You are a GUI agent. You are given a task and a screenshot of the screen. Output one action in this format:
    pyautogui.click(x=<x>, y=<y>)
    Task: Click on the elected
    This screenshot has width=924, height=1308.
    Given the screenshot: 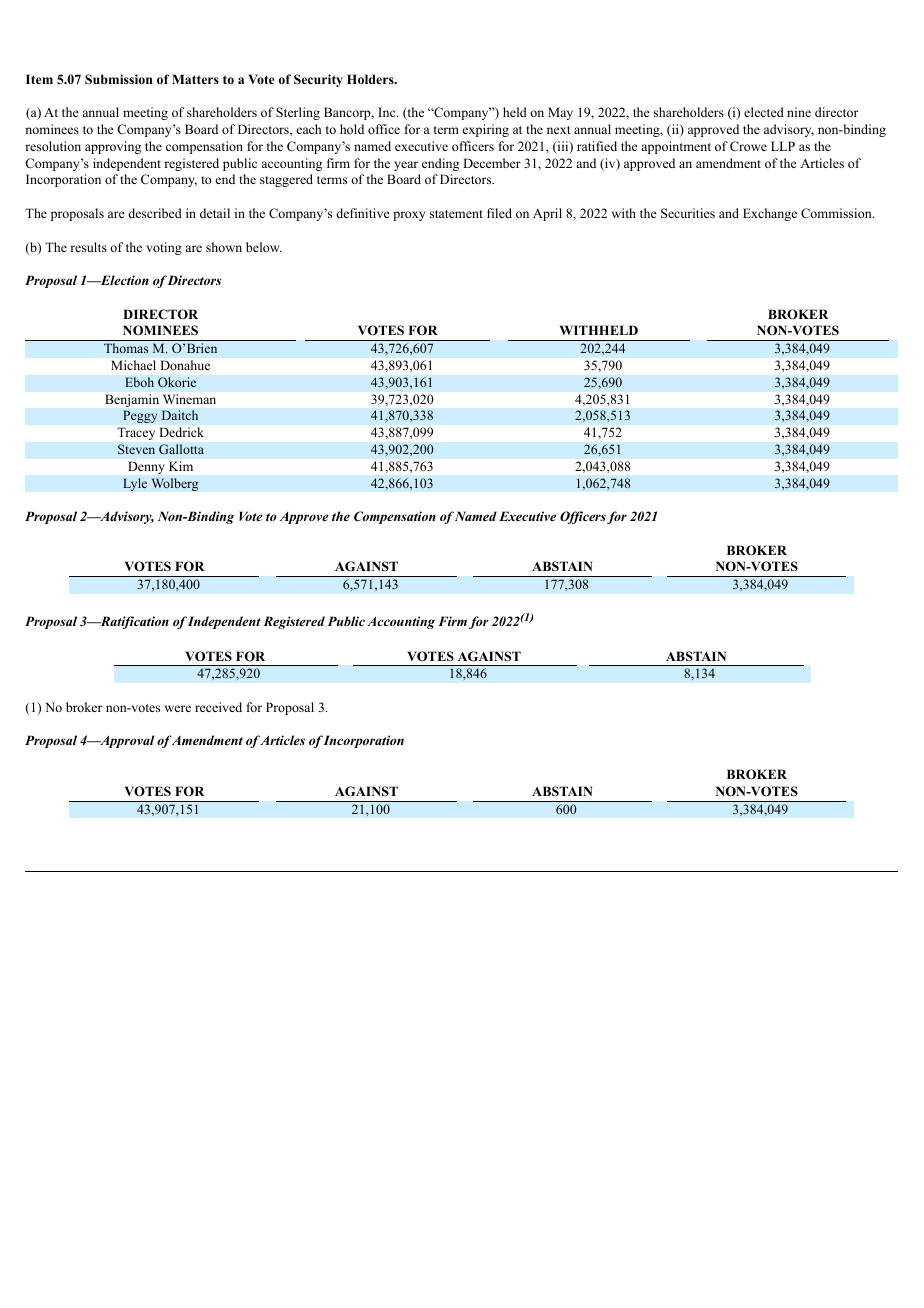 What is the action you would take?
    pyautogui.click(x=764, y=112)
